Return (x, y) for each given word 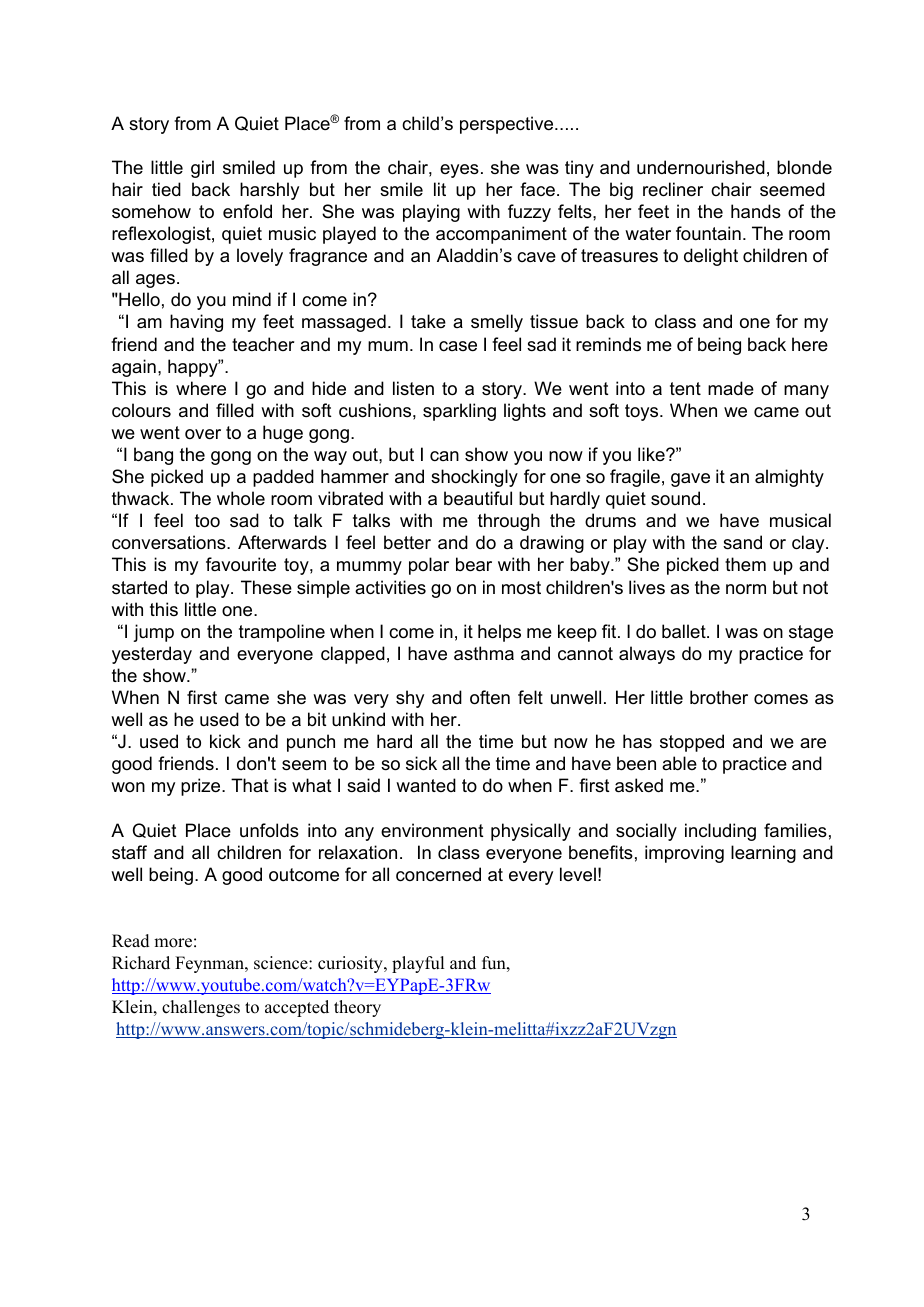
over (203, 434)
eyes (459, 171)
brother (719, 697)
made (731, 388)
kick (225, 741)
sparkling (459, 412)
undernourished (701, 167)
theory (357, 1008)
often (490, 697)
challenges (201, 1008)
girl (202, 169)
